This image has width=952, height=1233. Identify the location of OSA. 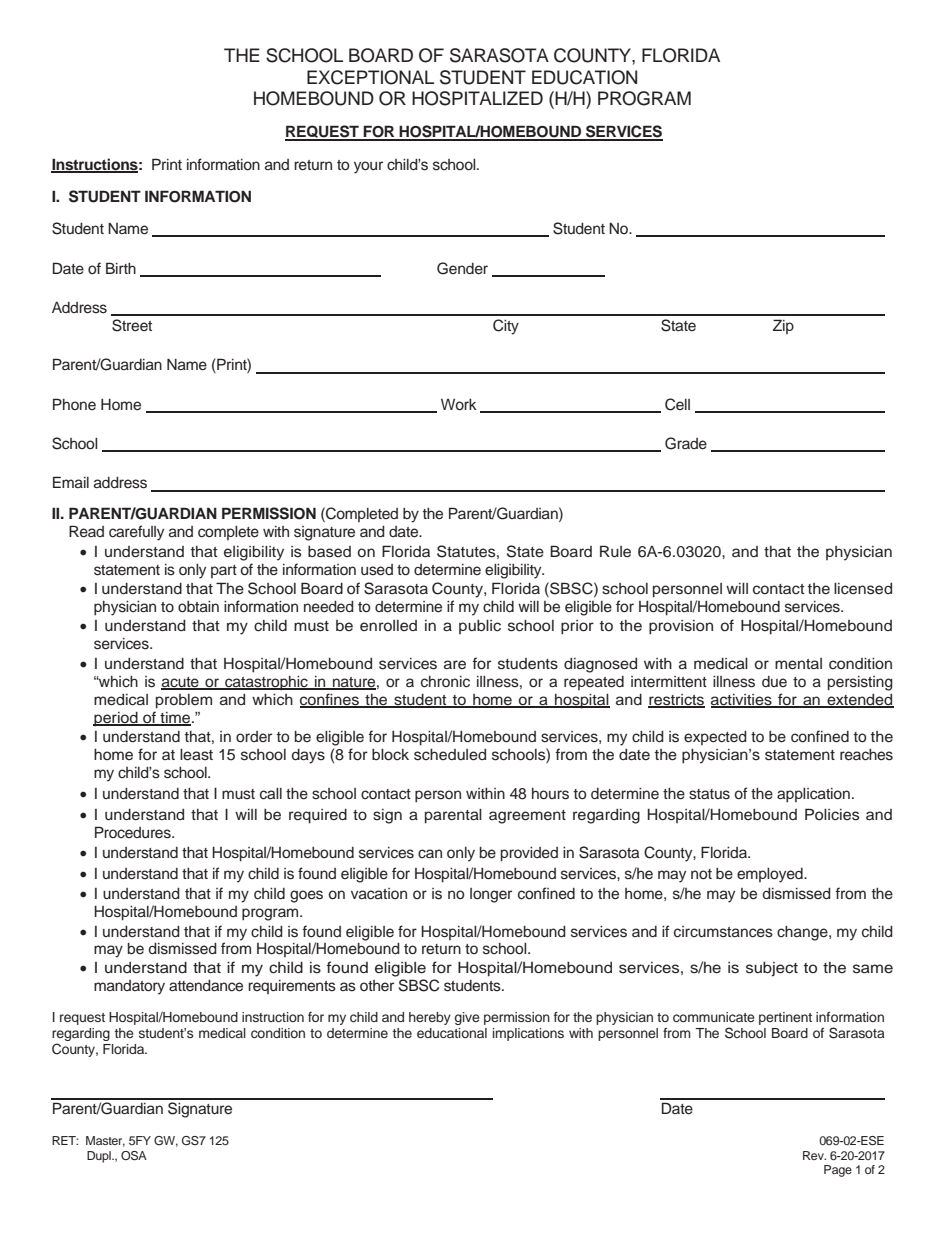
(134, 1156).
